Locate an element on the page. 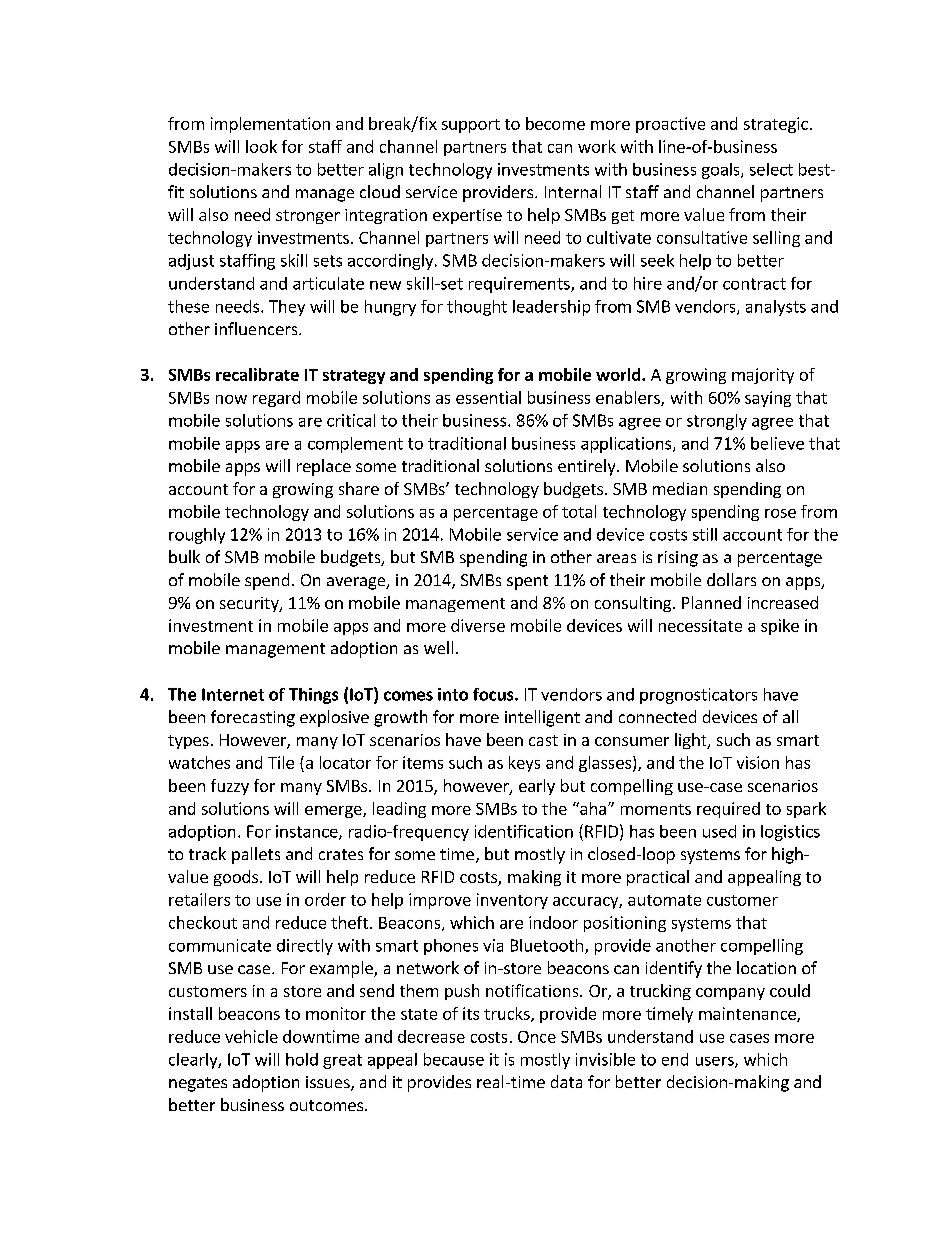 Image resolution: width=952 pixels, height=1233 pixels. strongly is located at coordinates (717, 422).
